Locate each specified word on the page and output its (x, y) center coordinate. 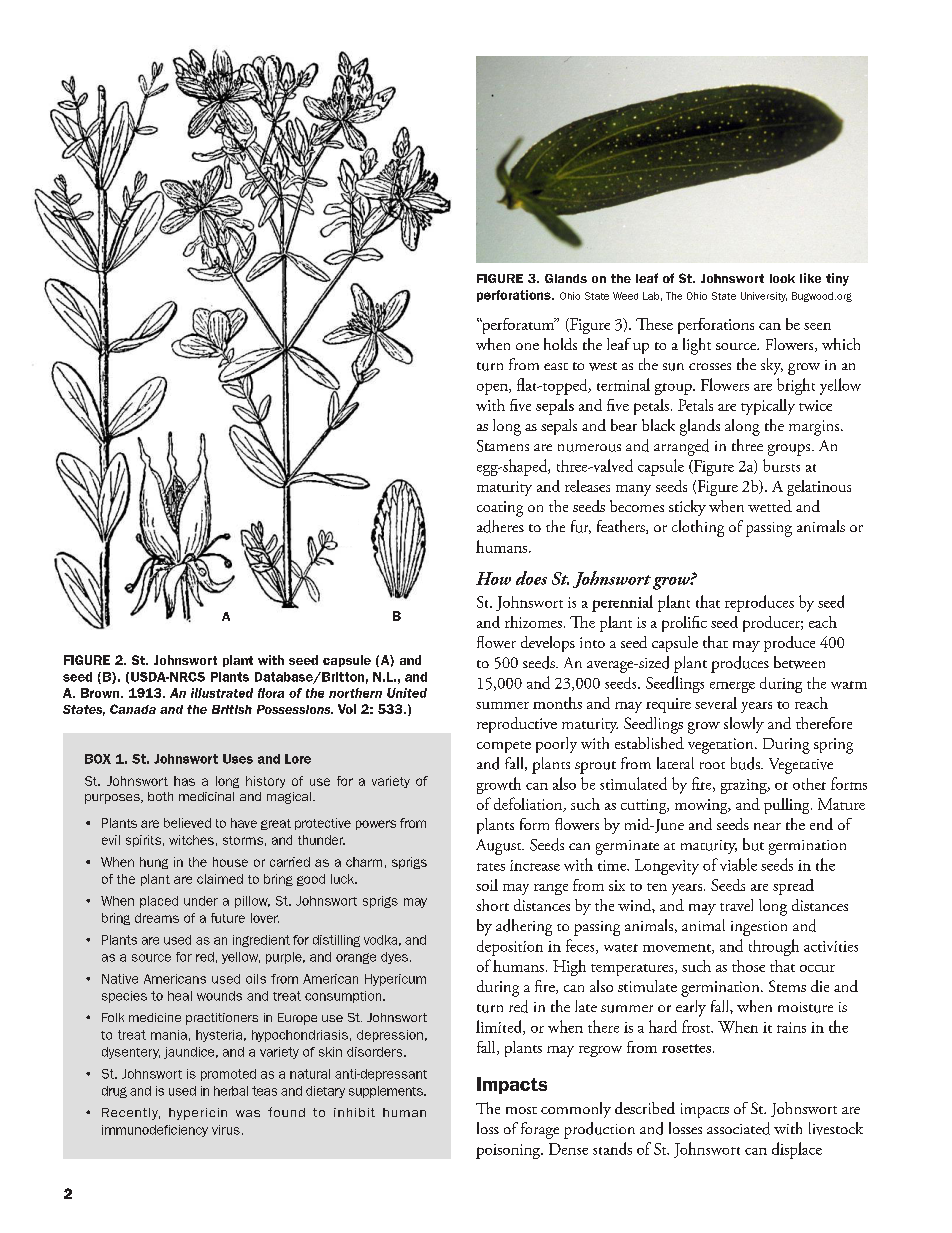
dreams (157, 918)
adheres (500, 526)
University (764, 297)
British (232, 709)
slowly (744, 725)
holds (560, 344)
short (492, 905)
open (493, 389)
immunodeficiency (155, 1131)
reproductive (517, 725)
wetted (770, 506)
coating (500, 509)
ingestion (759, 928)
